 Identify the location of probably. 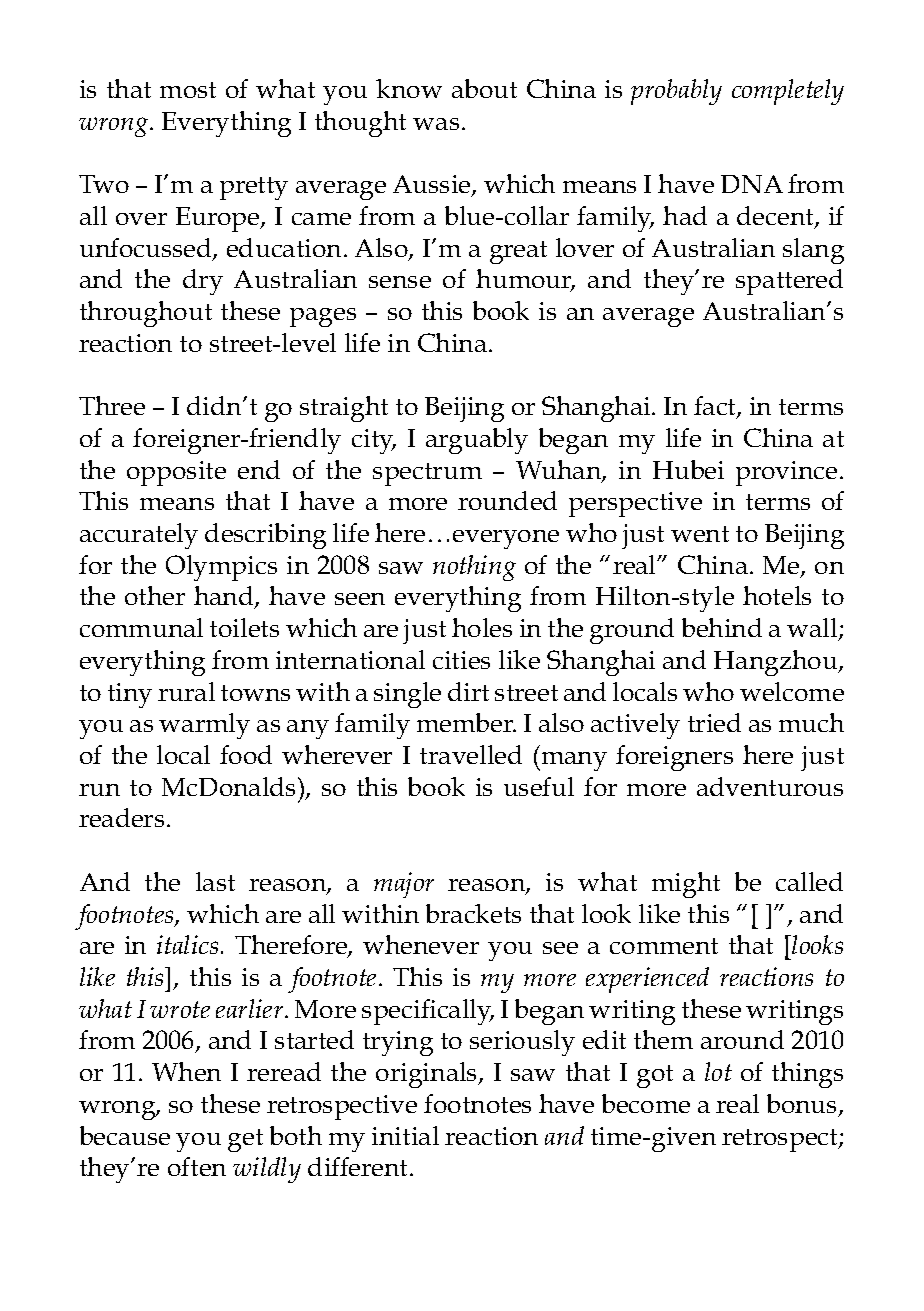
(676, 92).
